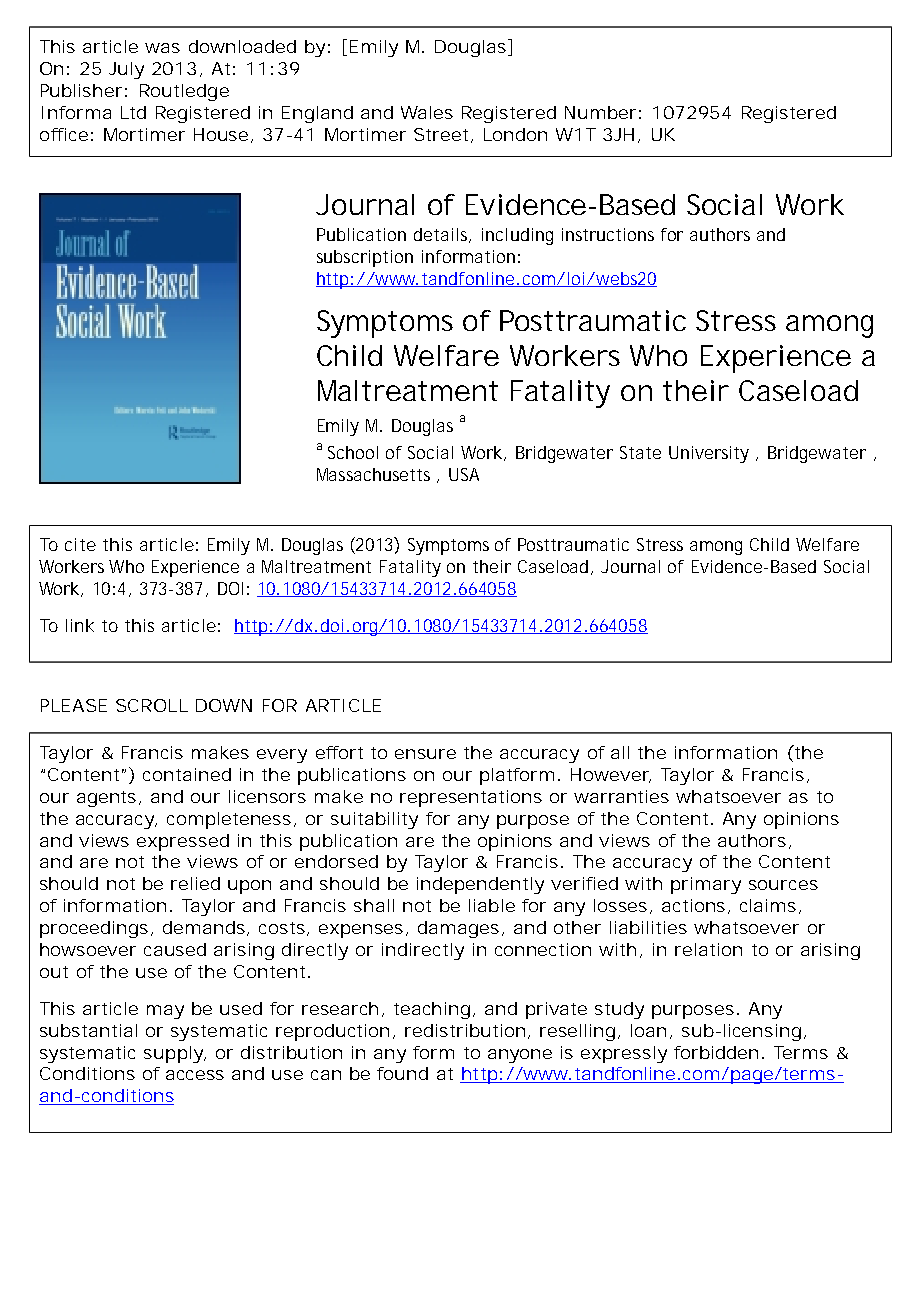 The image size is (921, 1316). I want to click on forbidden, so click(716, 1052).
